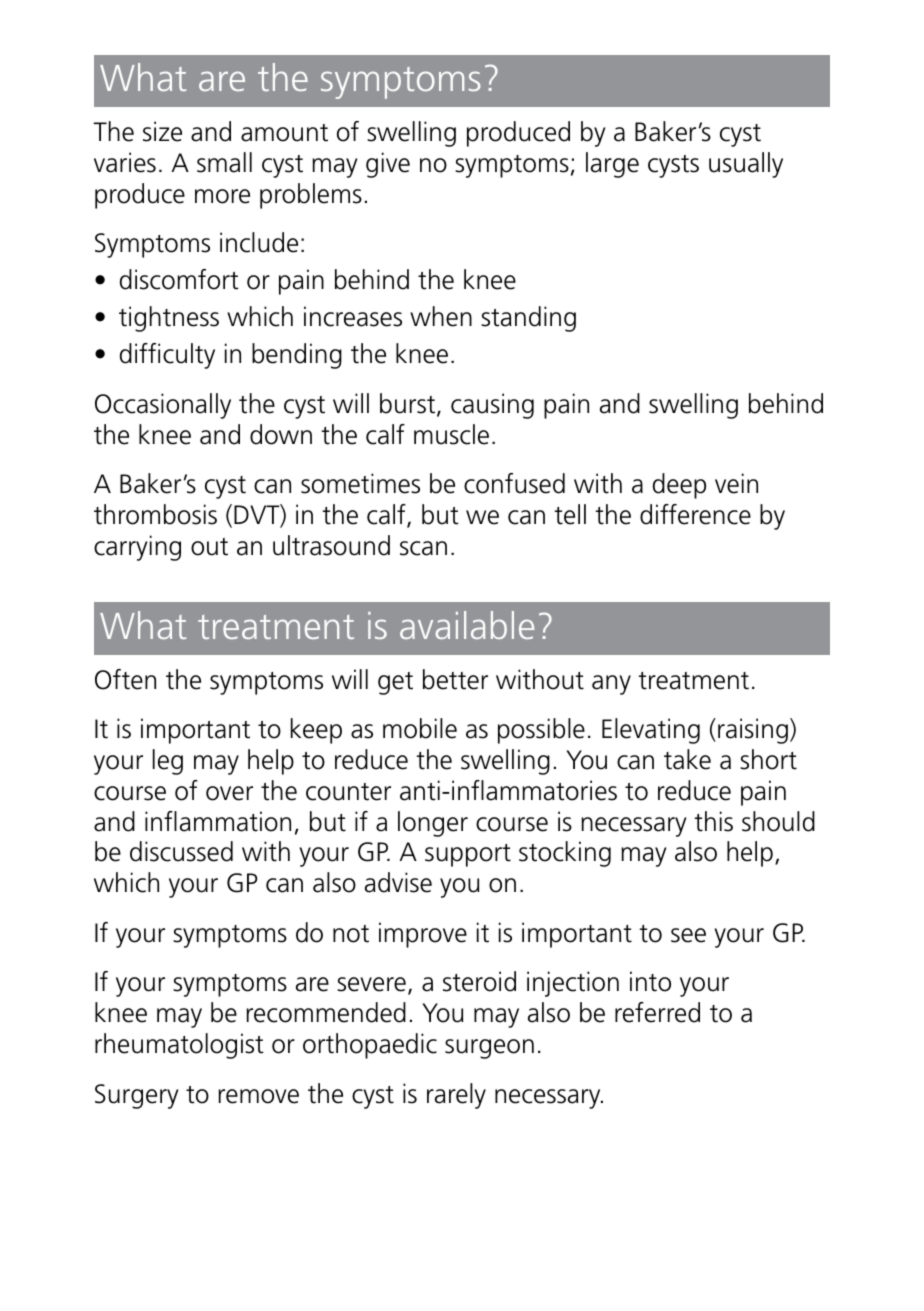  What do you see at coordinates (657, 1012) in the screenshot?
I see `referred` at bounding box center [657, 1012].
